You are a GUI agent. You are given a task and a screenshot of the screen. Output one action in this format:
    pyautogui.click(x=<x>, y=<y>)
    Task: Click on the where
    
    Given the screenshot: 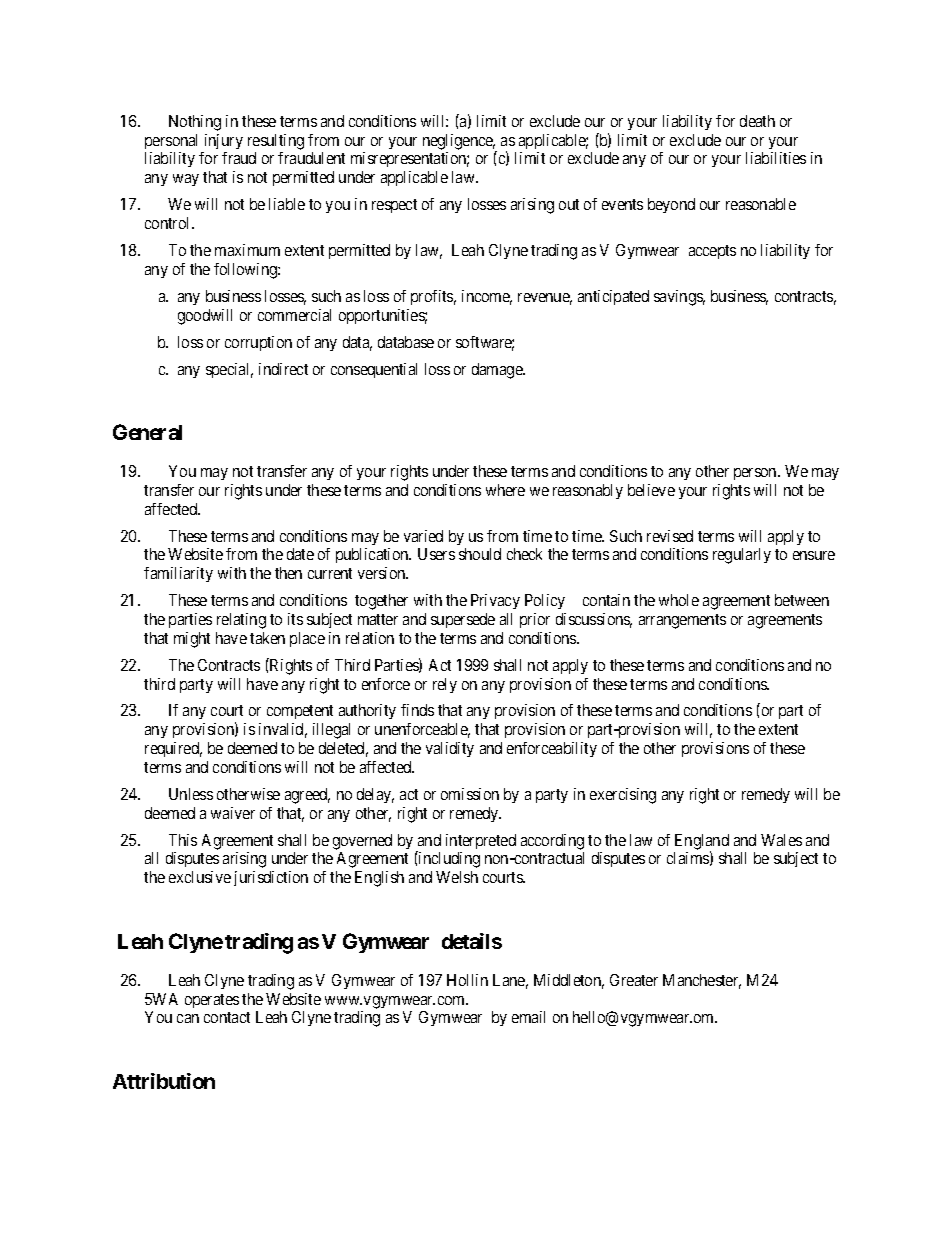 What is the action you would take?
    pyautogui.click(x=505, y=490)
